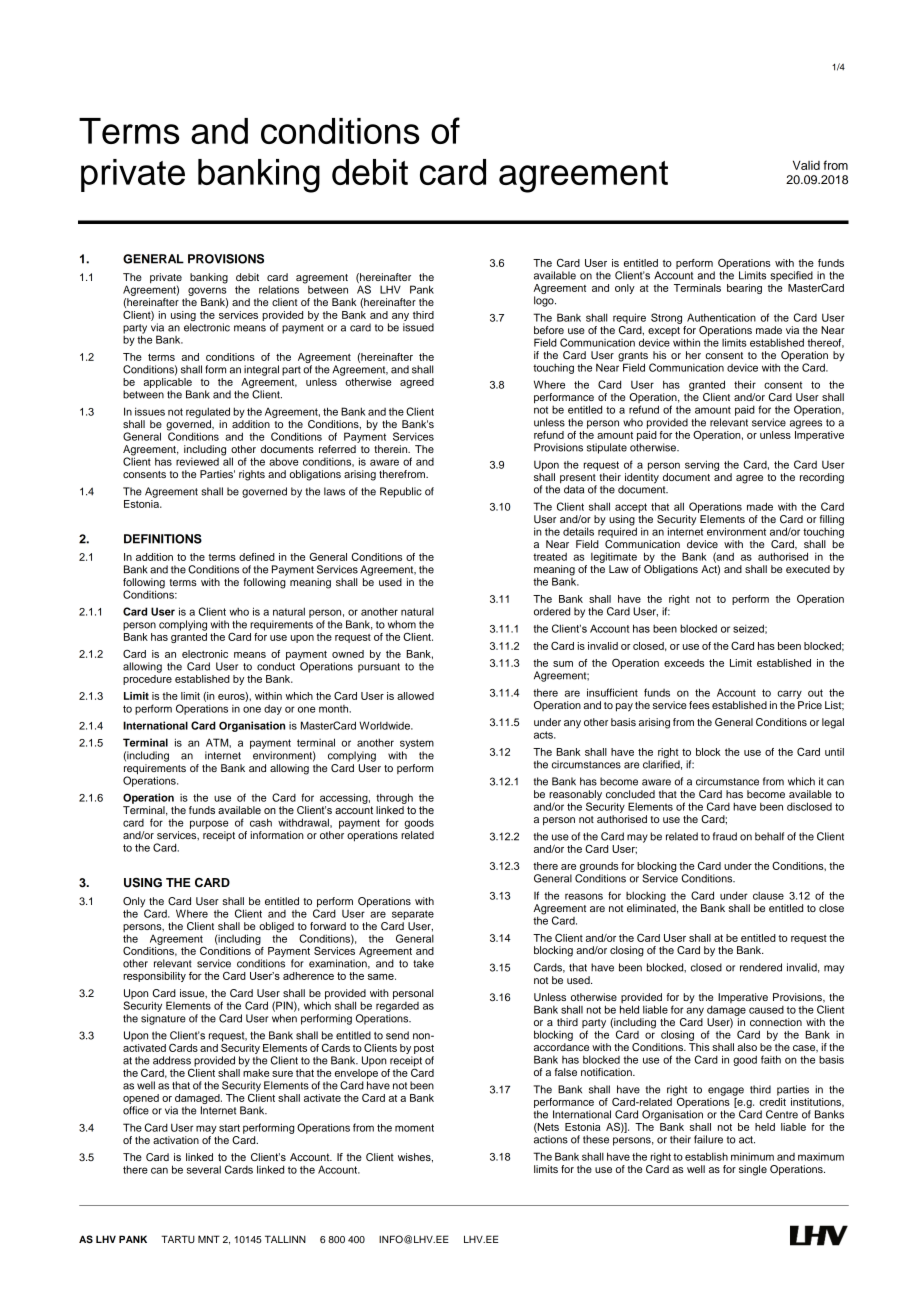  What do you see at coordinates (545, 301) in the screenshot?
I see `logo` at bounding box center [545, 301].
